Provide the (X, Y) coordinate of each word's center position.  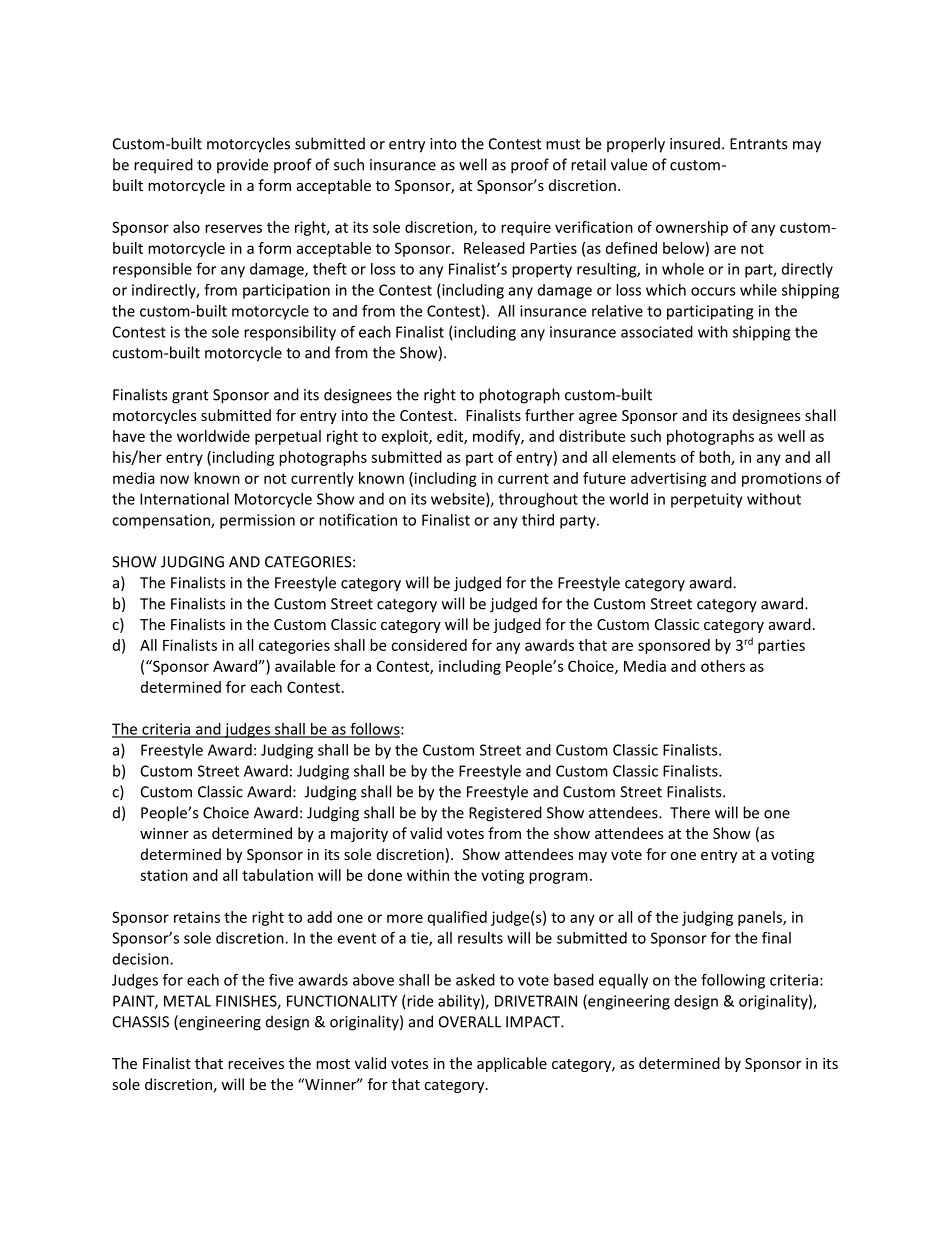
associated (657, 332)
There (690, 812)
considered (429, 645)
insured (695, 143)
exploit (406, 437)
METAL (187, 1001)
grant (190, 397)
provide (242, 166)
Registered (505, 814)
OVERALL (470, 1022)
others (723, 666)
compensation (162, 521)
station (164, 875)
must (563, 144)
